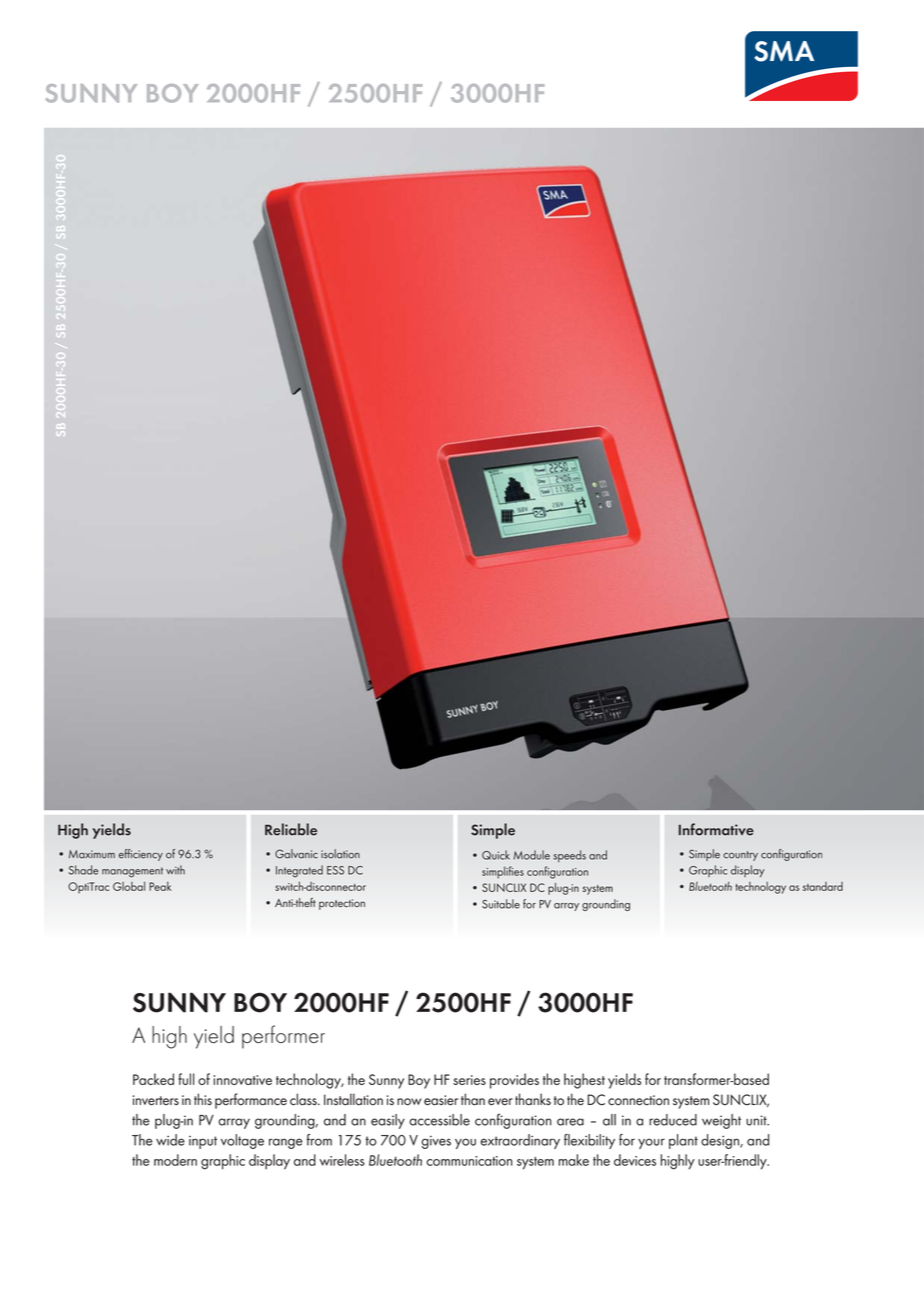 This screenshot has height=1308, width=924. I want to click on design, so click(721, 1141).
